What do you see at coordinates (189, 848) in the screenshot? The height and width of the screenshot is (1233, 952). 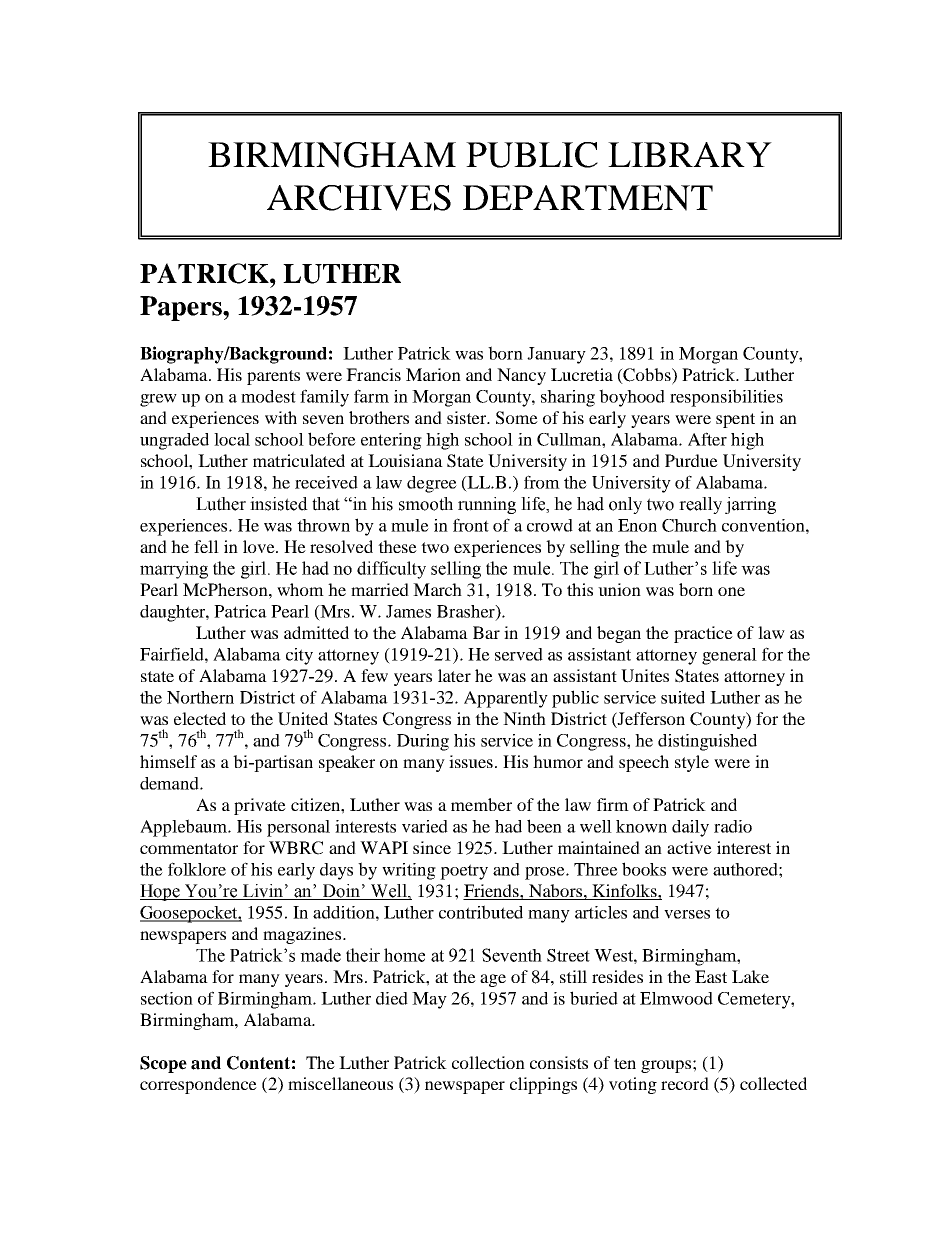 I see `commentator` at bounding box center [189, 848].
